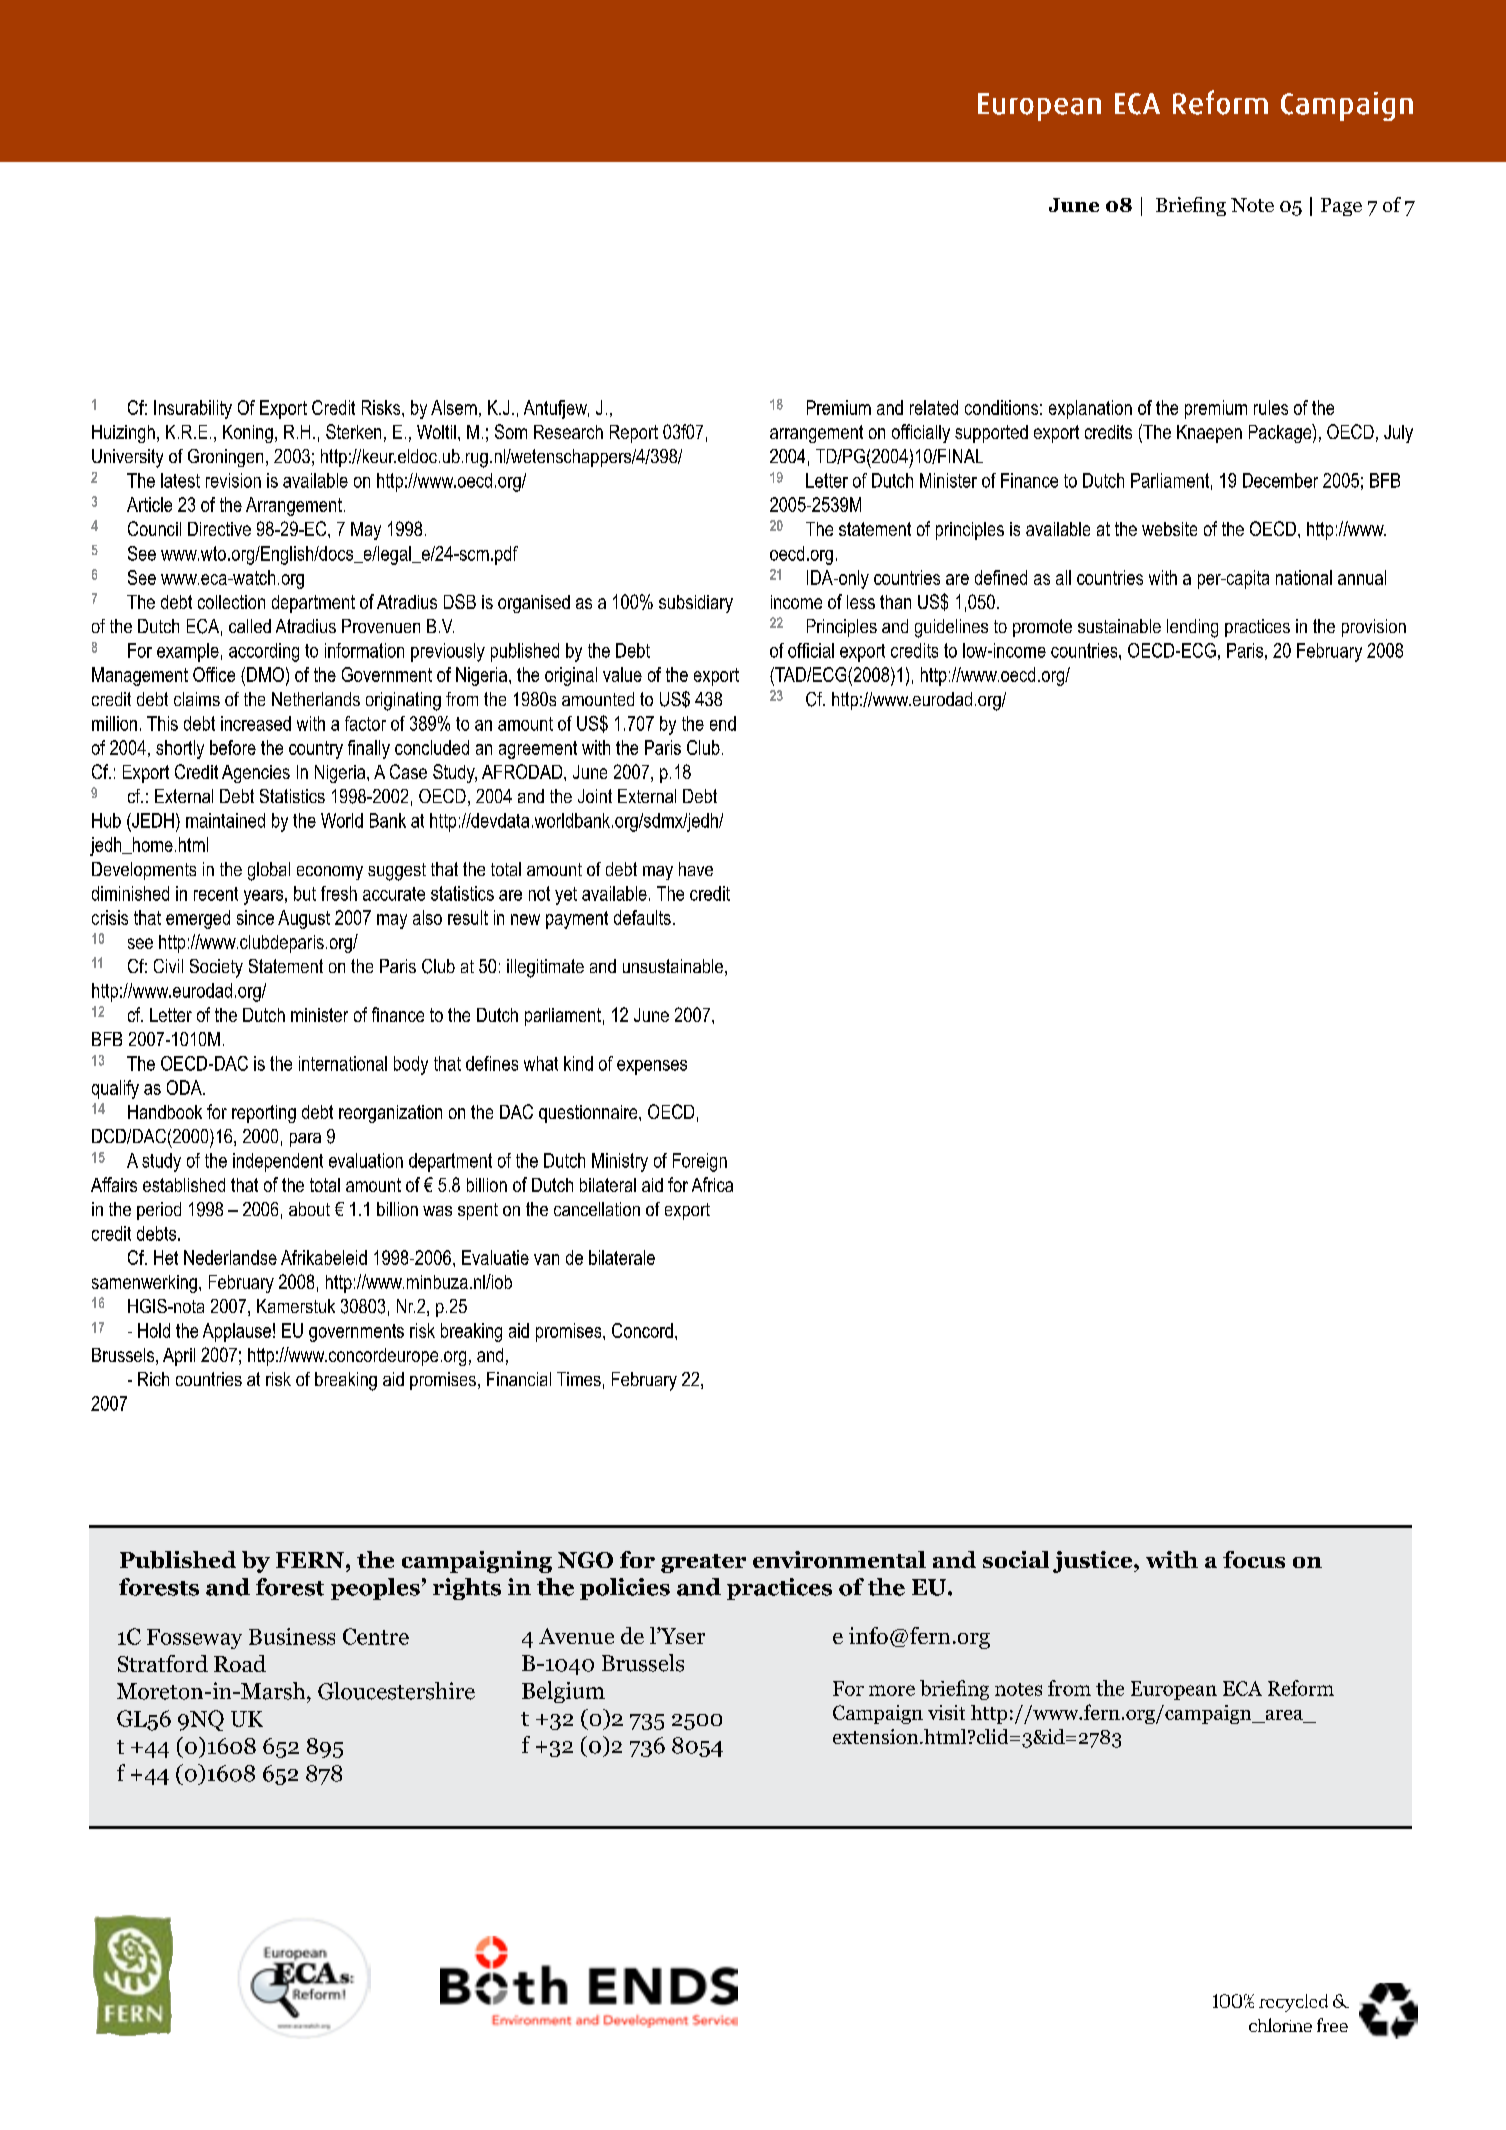 The width and height of the screenshot is (1506, 2130). Describe the element at coordinates (1341, 207) in the screenshot. I see `Page` at that location.
